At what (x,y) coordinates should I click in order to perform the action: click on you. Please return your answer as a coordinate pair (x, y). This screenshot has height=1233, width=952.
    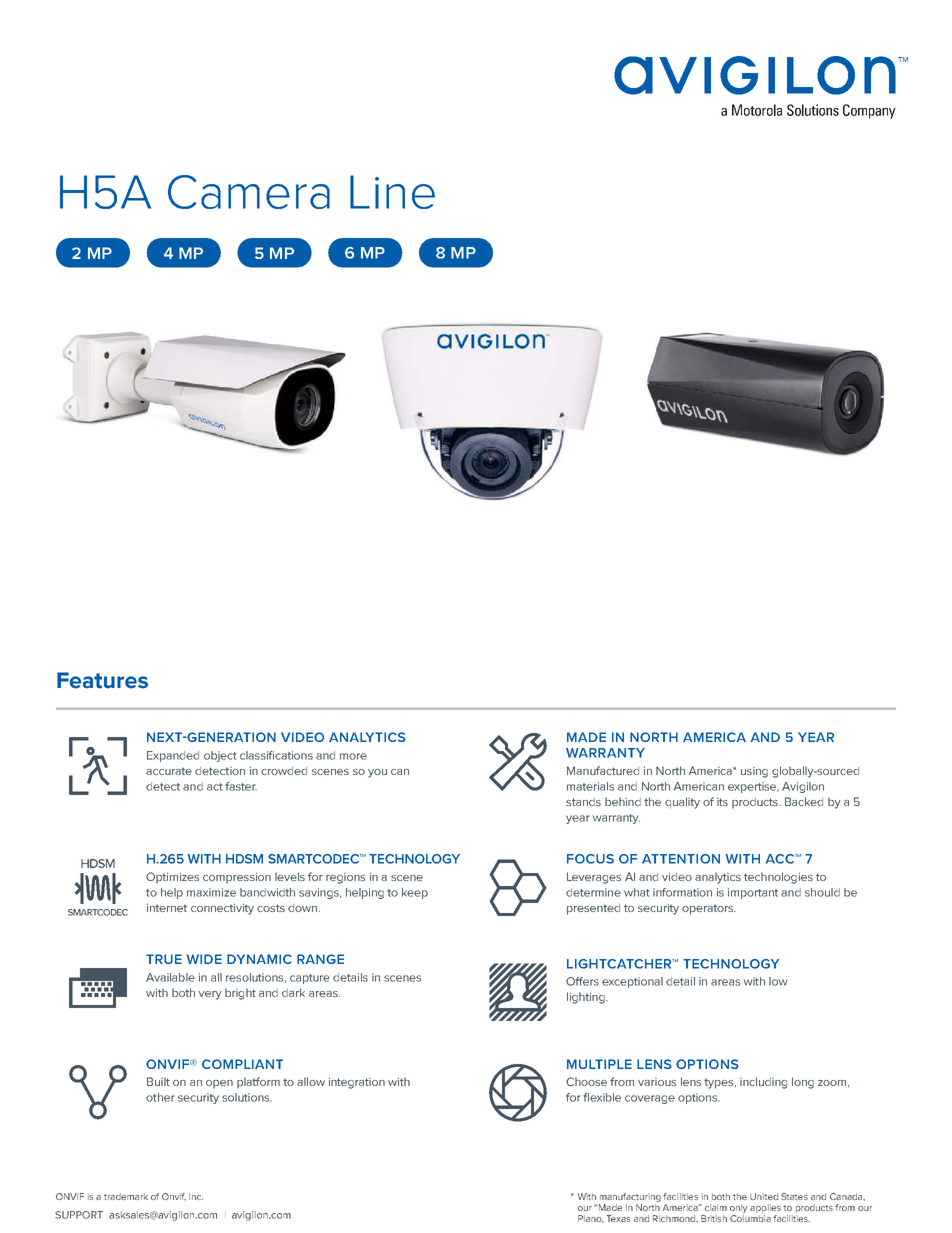
    Looking at the image, I should click on (377, 773).
